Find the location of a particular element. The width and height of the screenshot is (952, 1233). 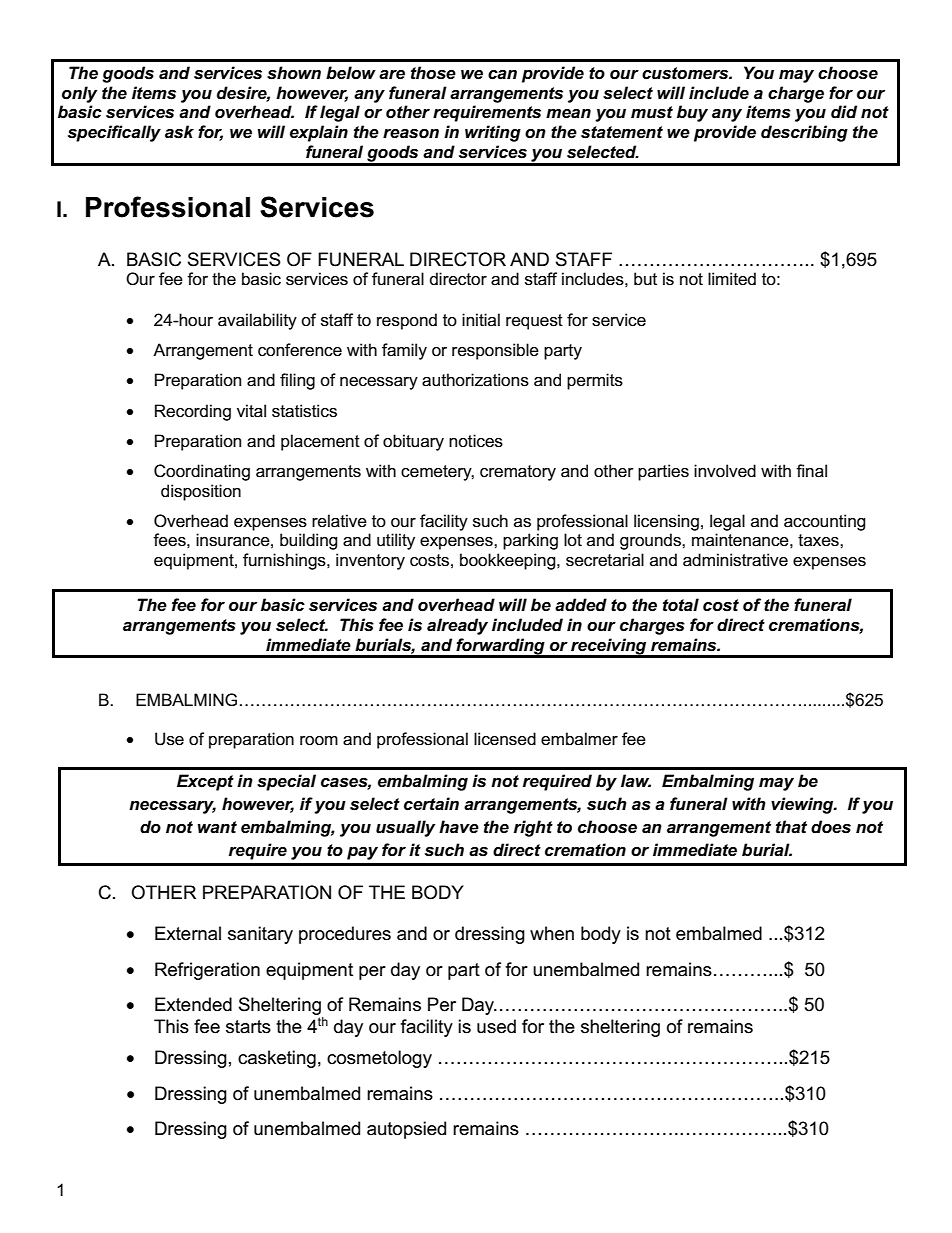

Extended is located at coordinates (193, 1004).
